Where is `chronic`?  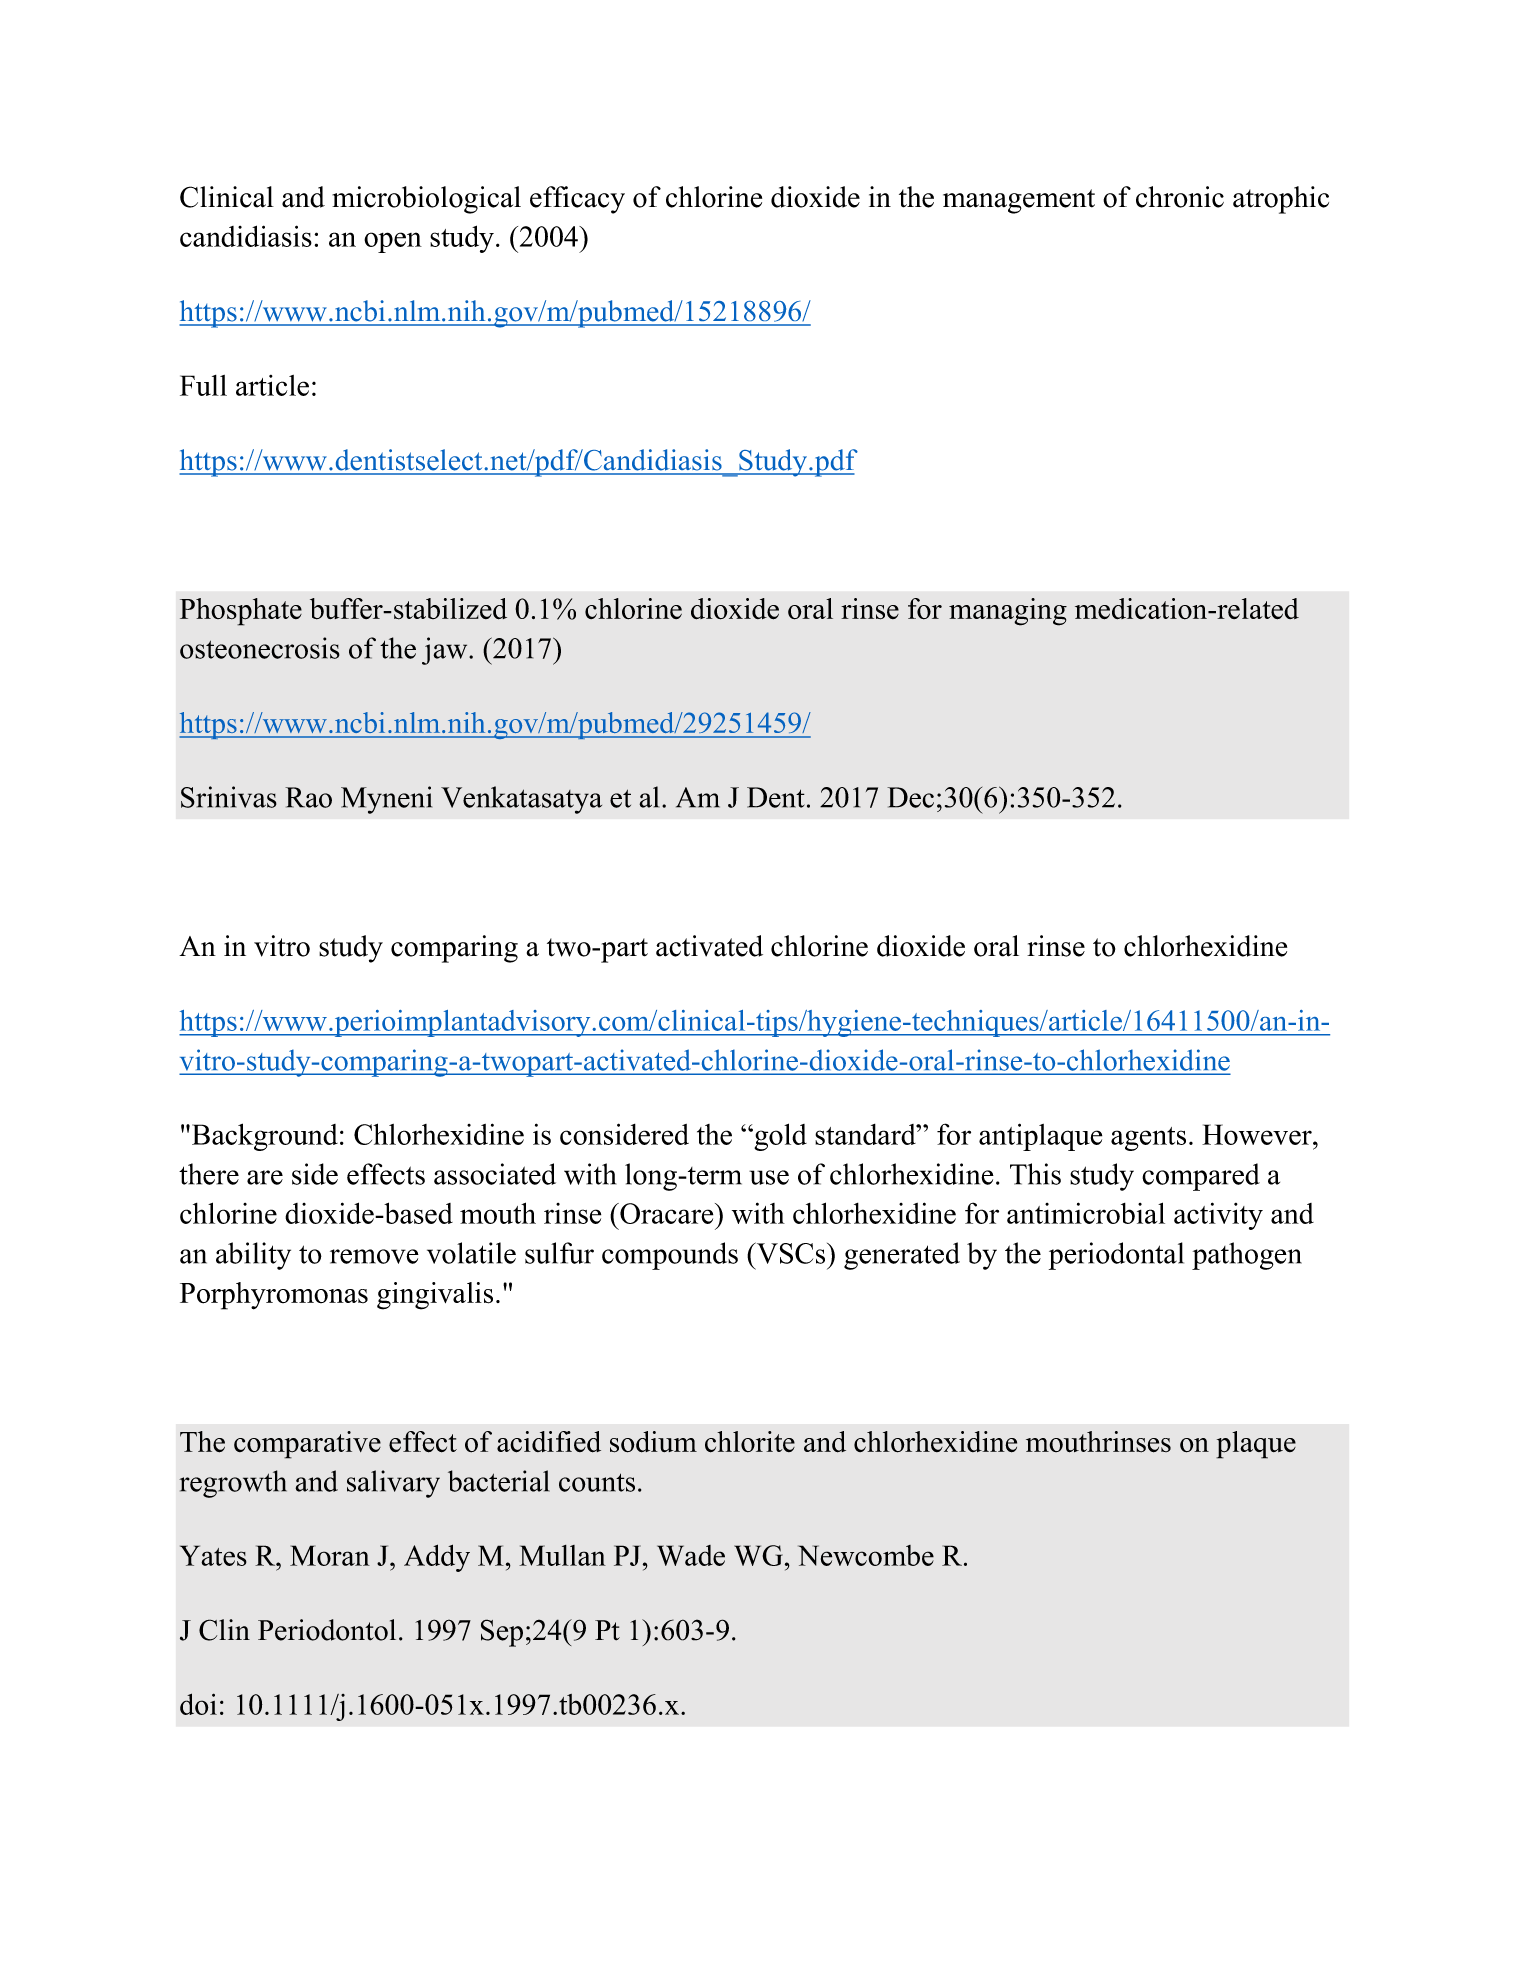 chronic is located at coordinates (1180, 197).
